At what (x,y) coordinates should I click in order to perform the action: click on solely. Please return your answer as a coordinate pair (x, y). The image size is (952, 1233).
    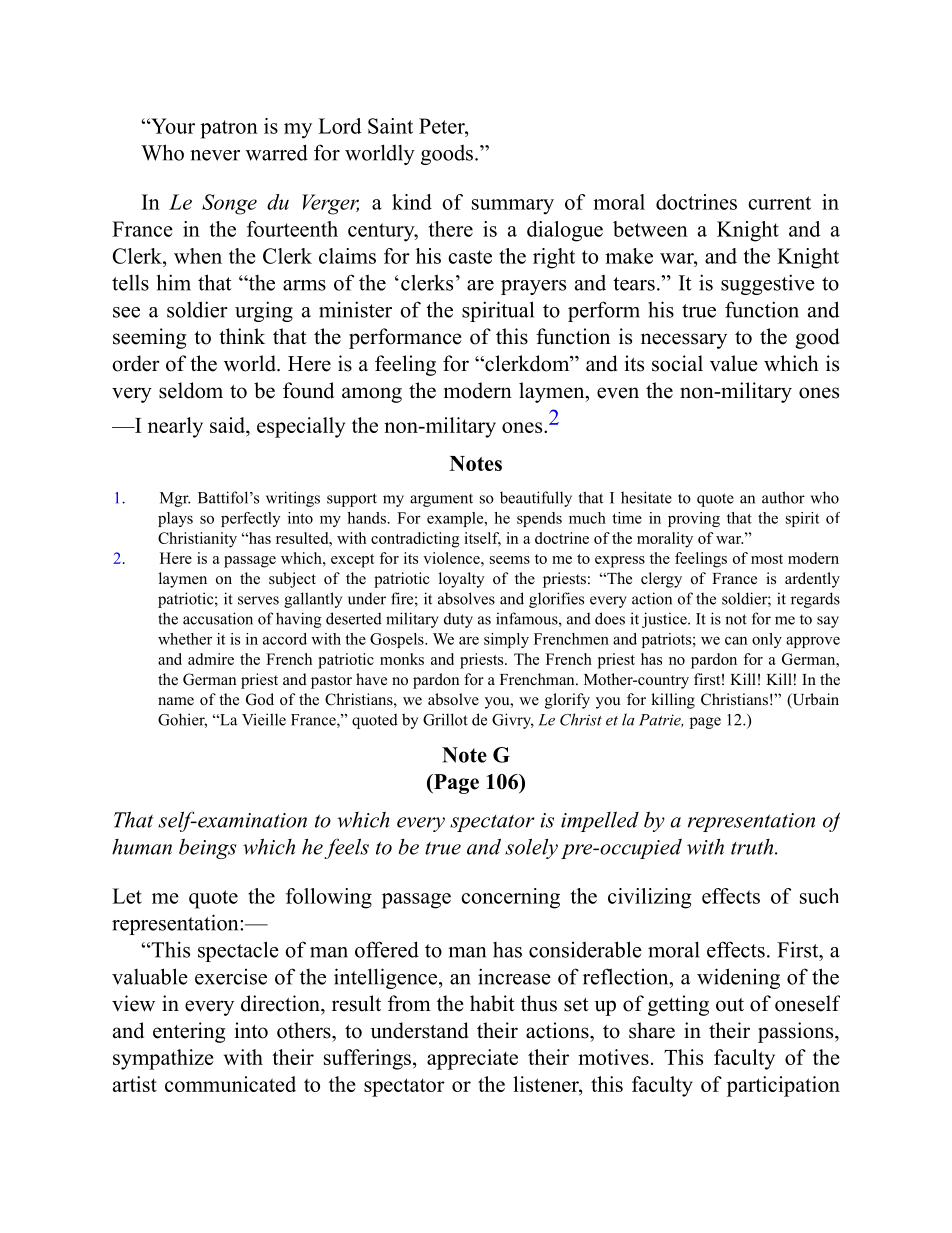
    Looking at the image, I should click on (531, 848).
